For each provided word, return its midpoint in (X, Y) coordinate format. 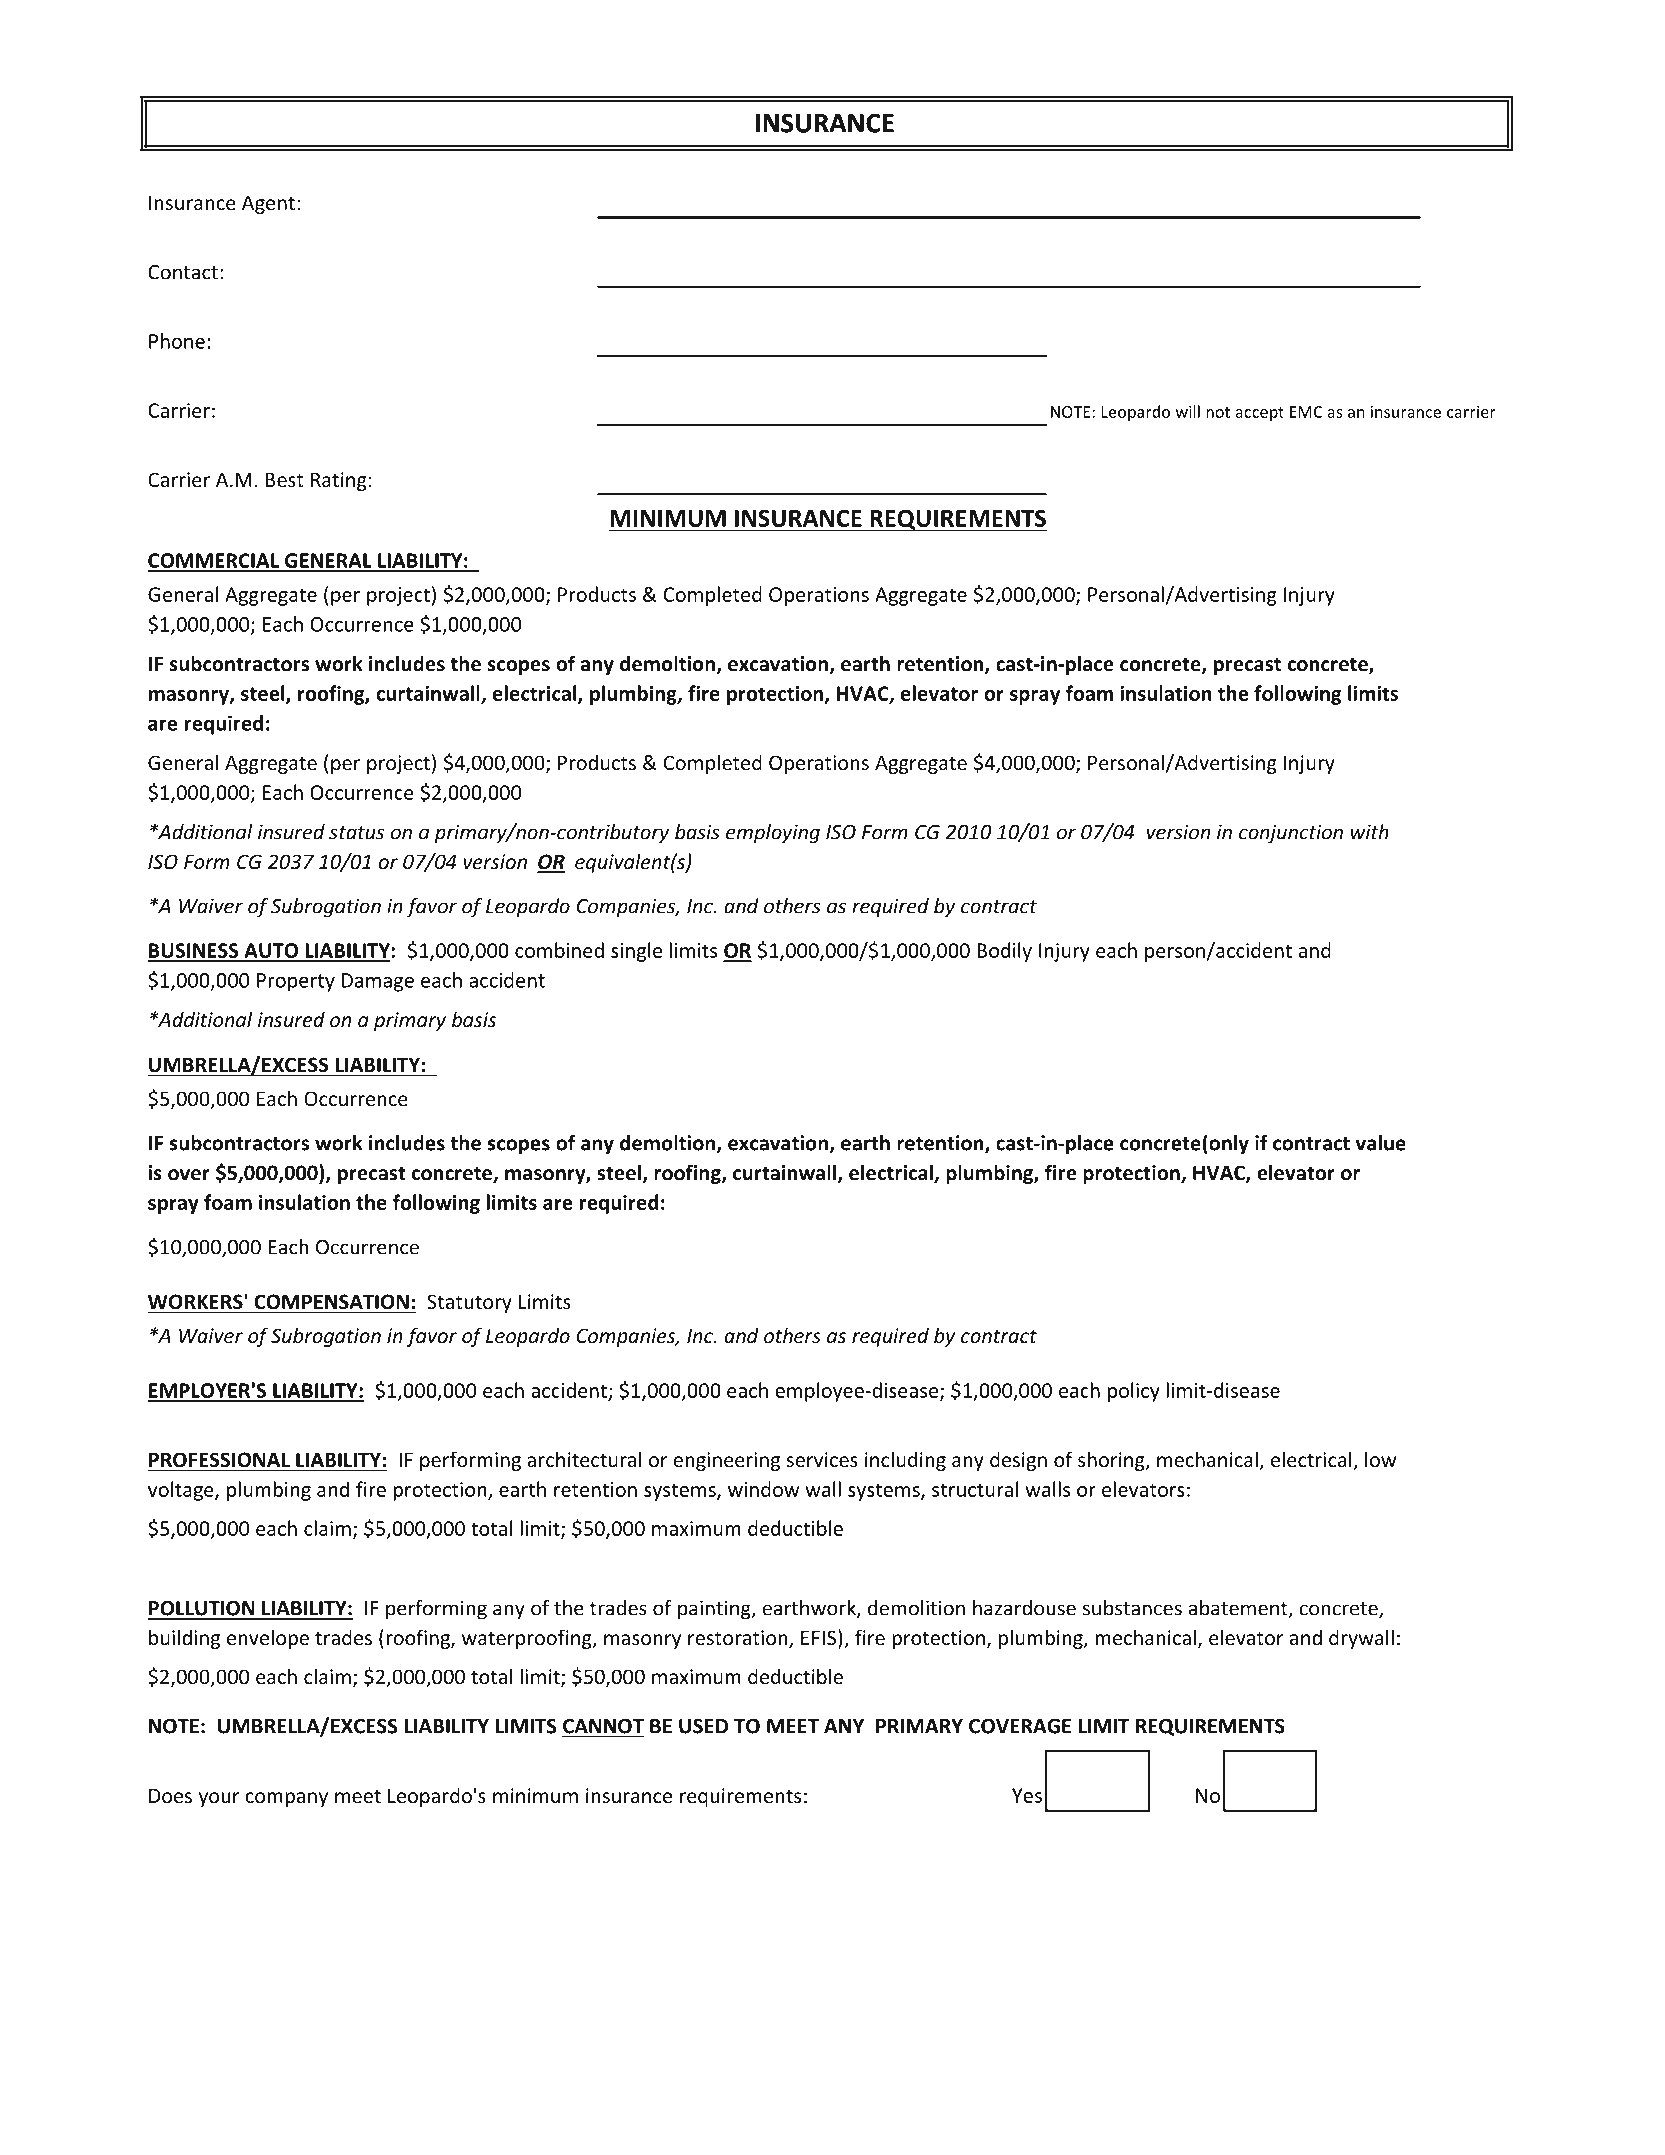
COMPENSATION (331, 1303)
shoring (1112, 1461)
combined (559, 950)
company (286, 1799)
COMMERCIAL (214, 562)
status (356, 833)
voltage (182, 1491)
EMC (1306, 412)
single (636, 952)
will (1188, 411)
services (822, 1459)
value (1380, 1143)
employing (773, 834)
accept (1260, 414)
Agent (268, 204)
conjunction (1291, 834)
